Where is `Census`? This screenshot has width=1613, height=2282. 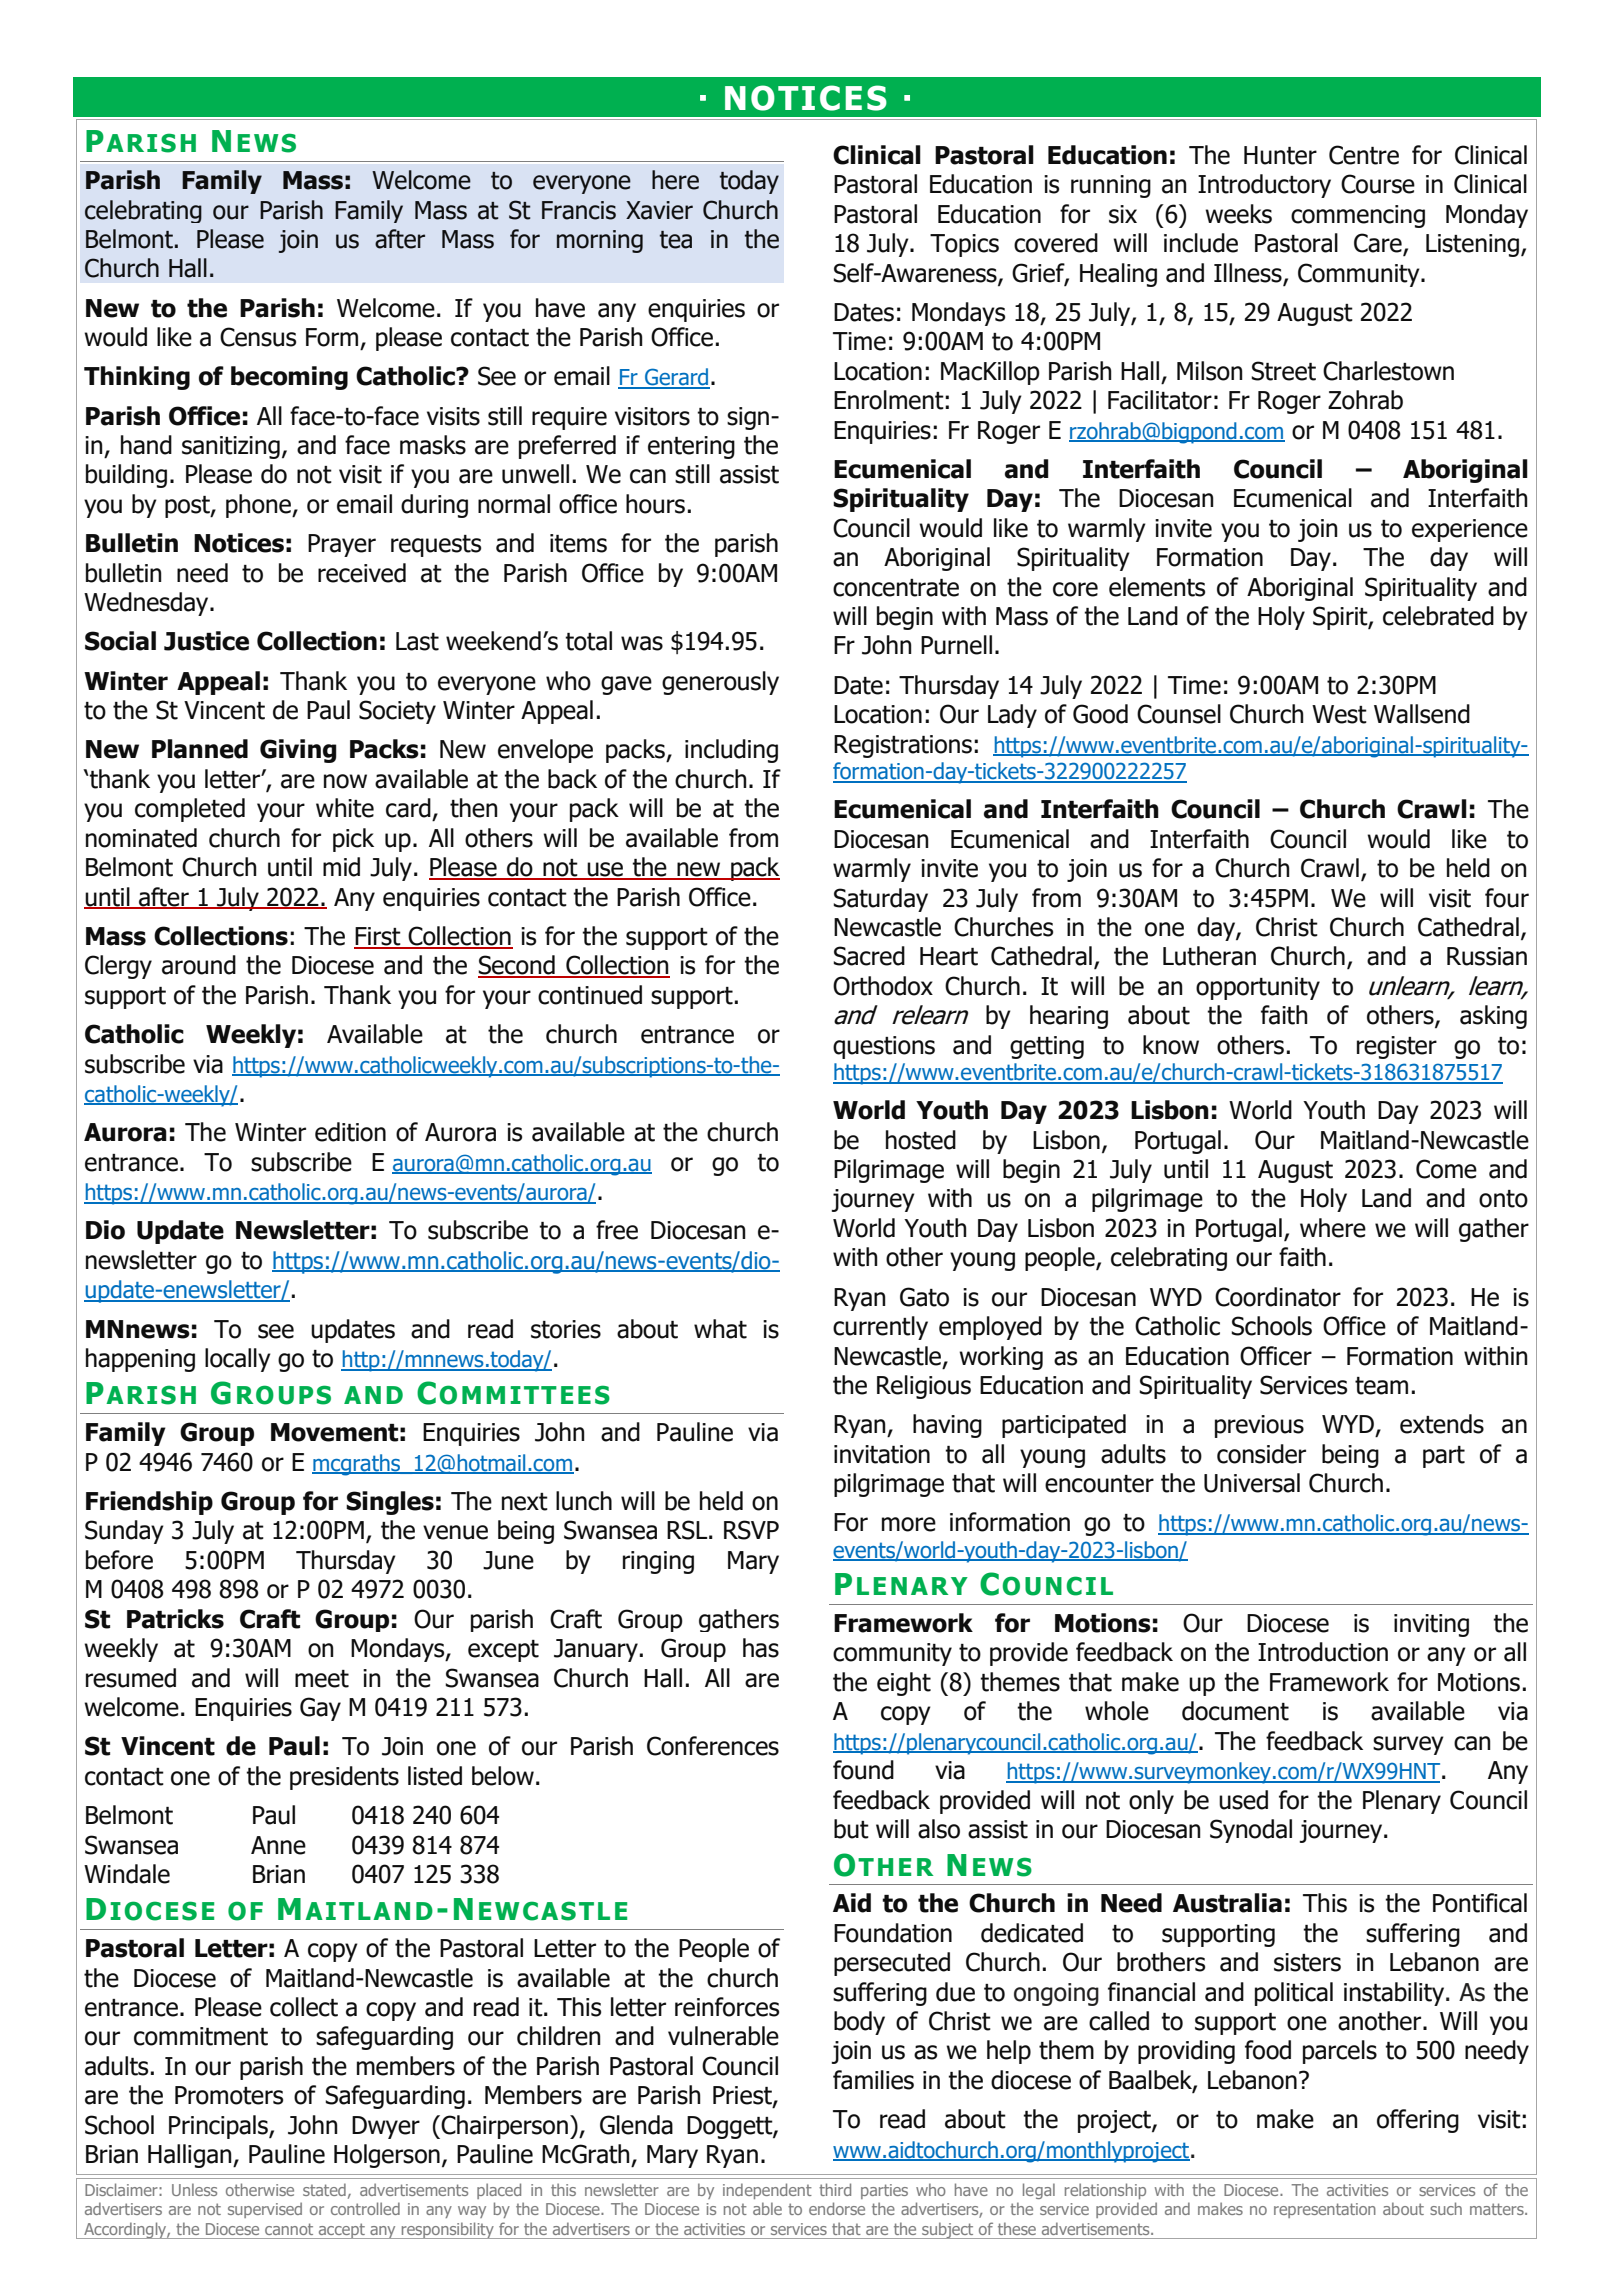 Census is located at coordinates (258, 337).
